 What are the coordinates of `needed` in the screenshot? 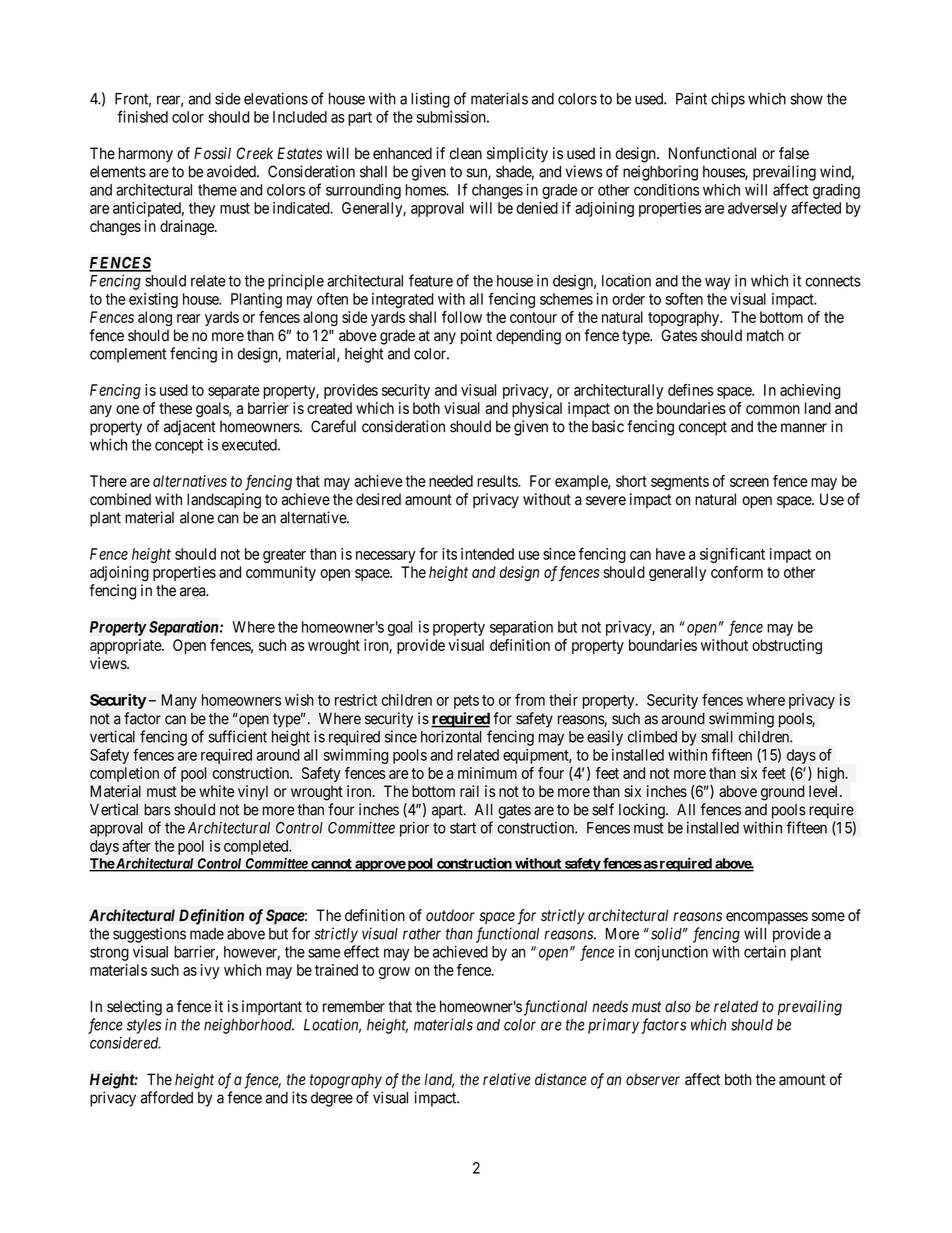 It's located at (451, 481).
